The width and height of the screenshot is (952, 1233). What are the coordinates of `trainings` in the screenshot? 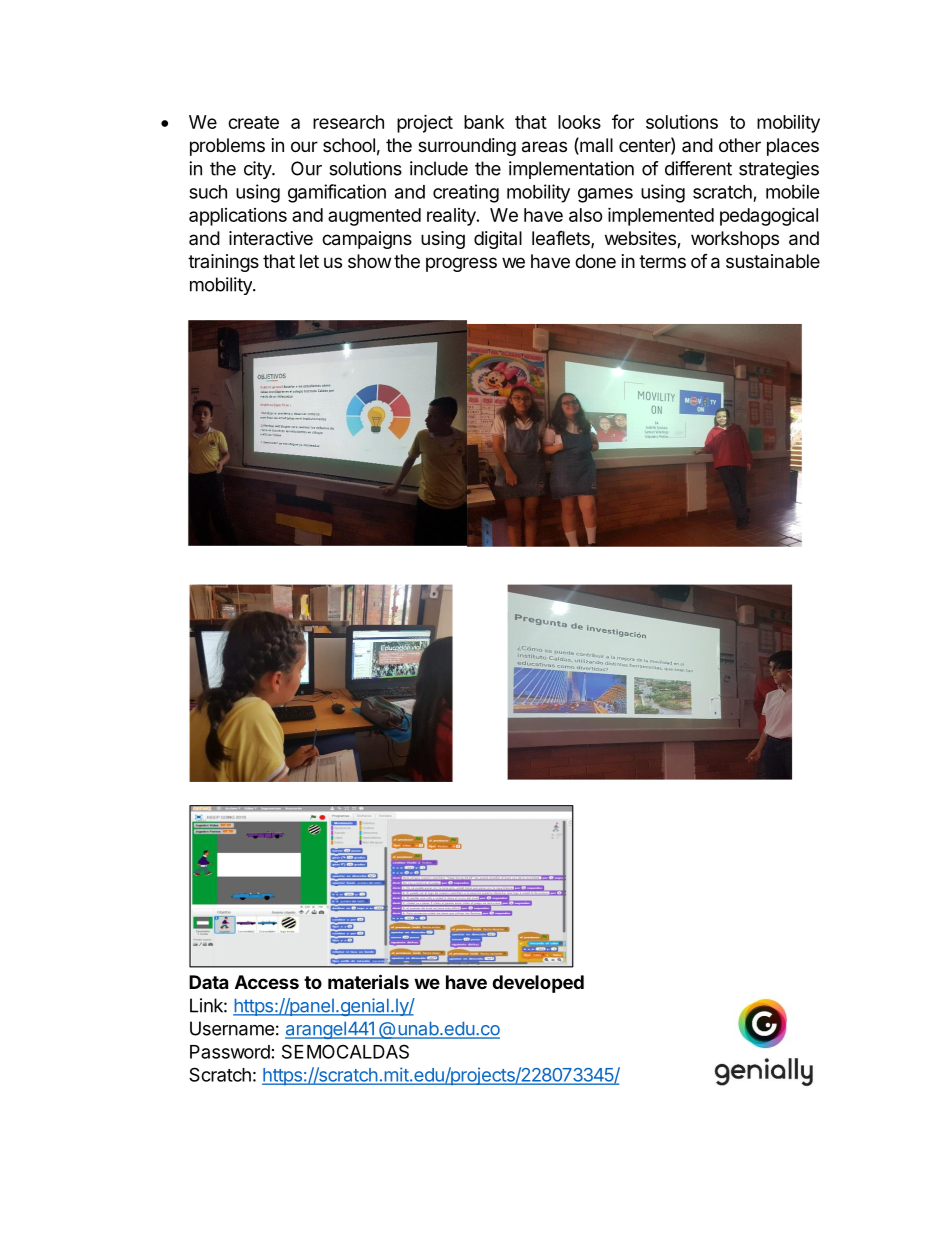 It's located at (223, 263).
